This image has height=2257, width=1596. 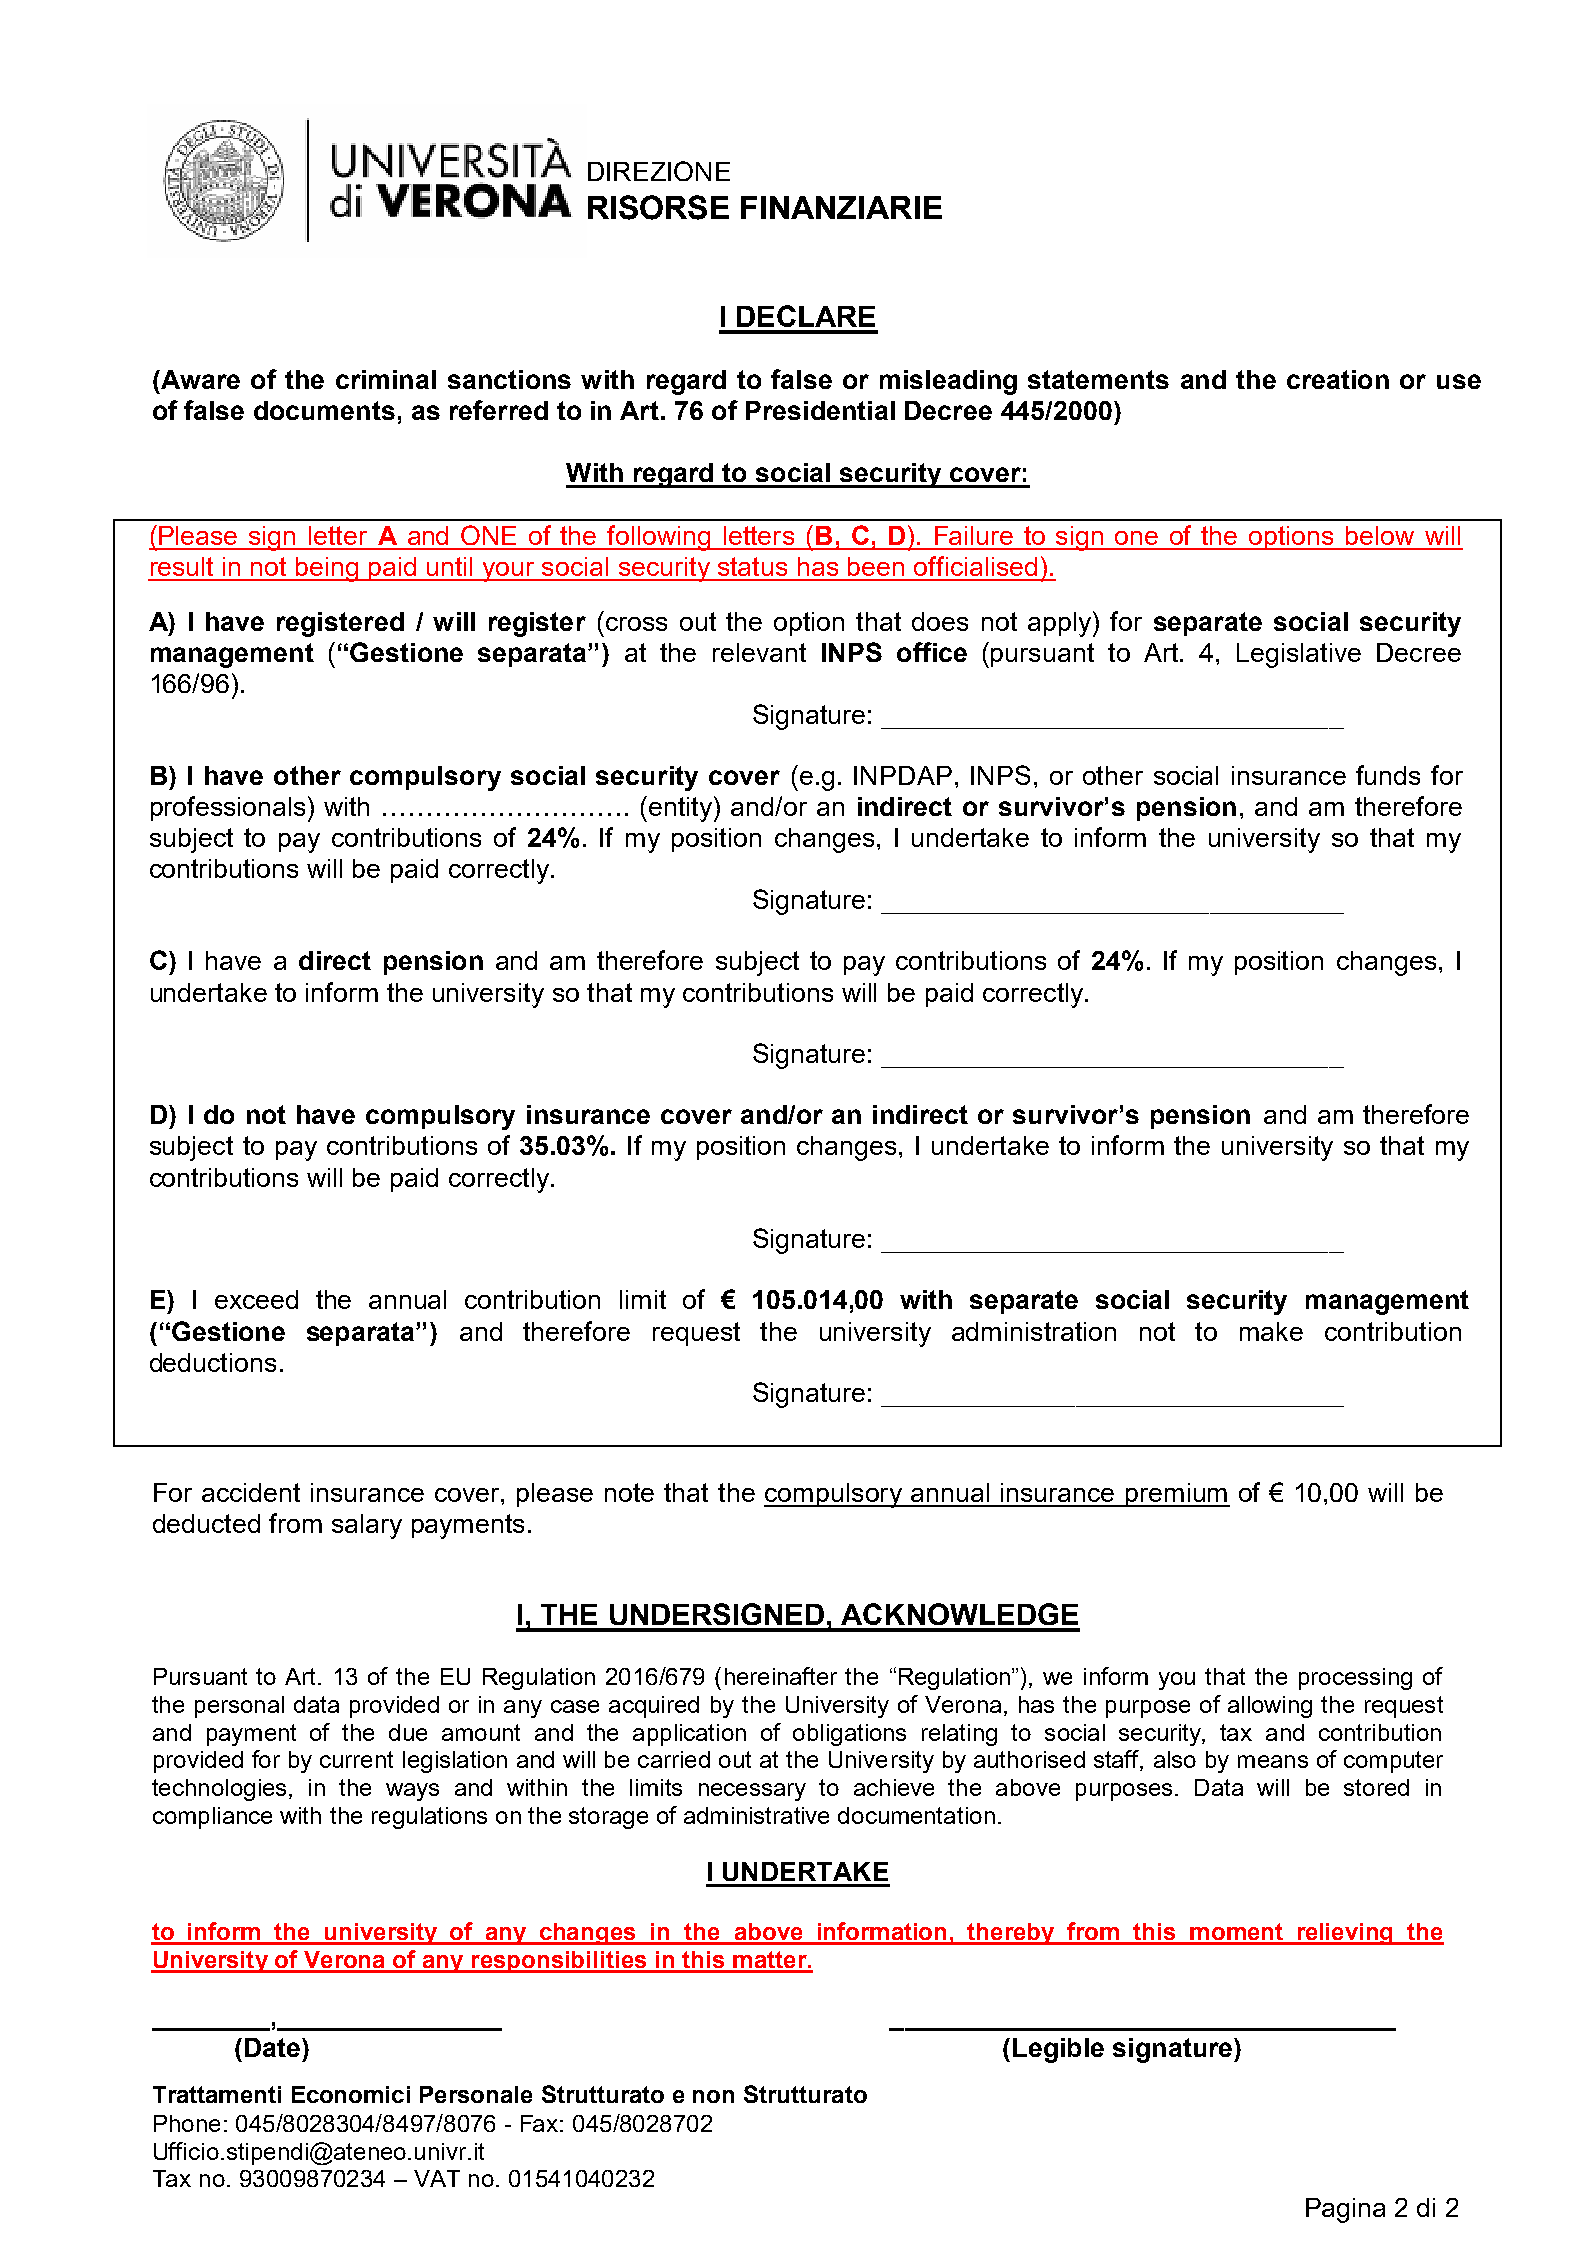 I want to click on exceed, so click(x=256, y=1299).
